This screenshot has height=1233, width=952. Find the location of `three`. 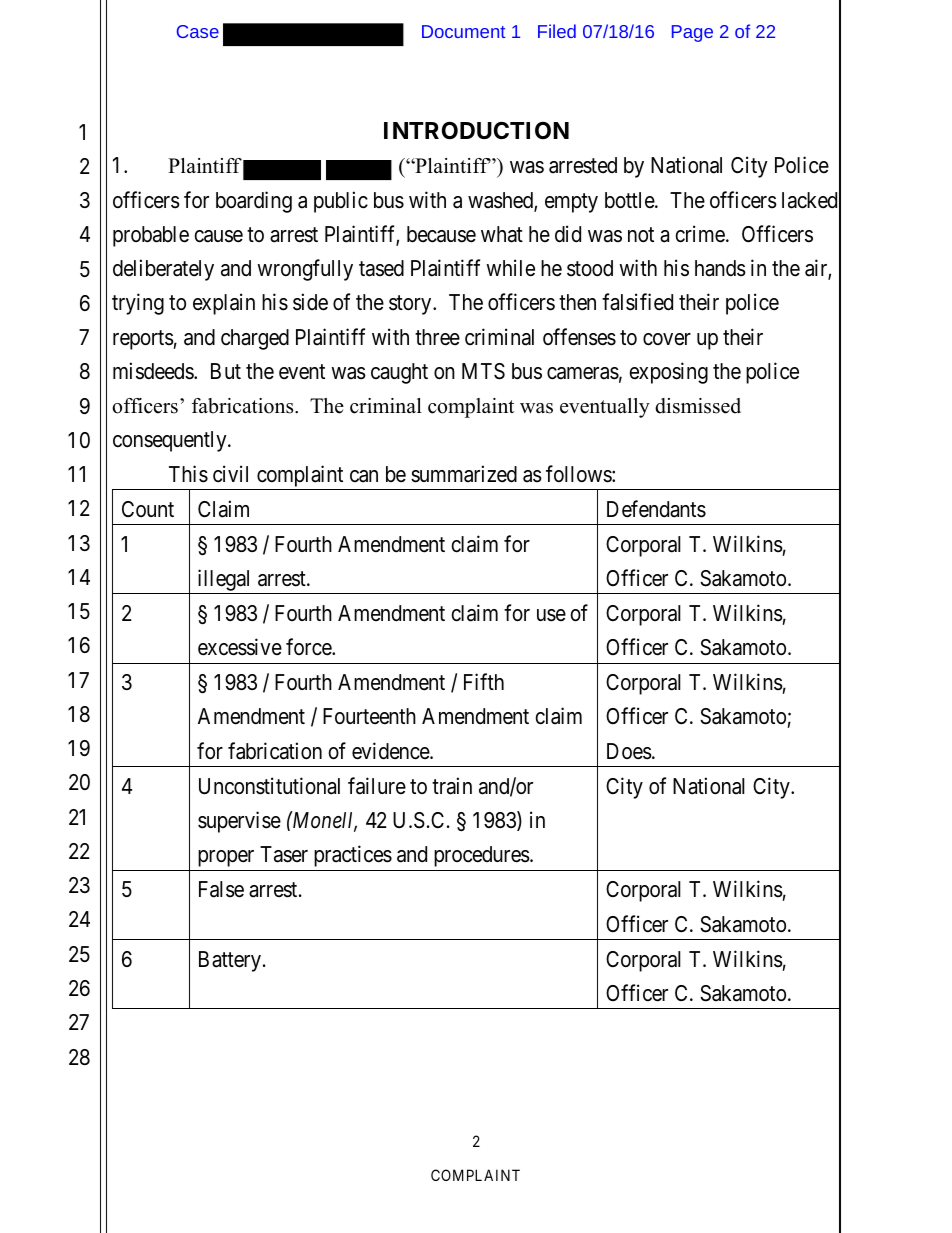

three is located at coordinates (437, 337).
